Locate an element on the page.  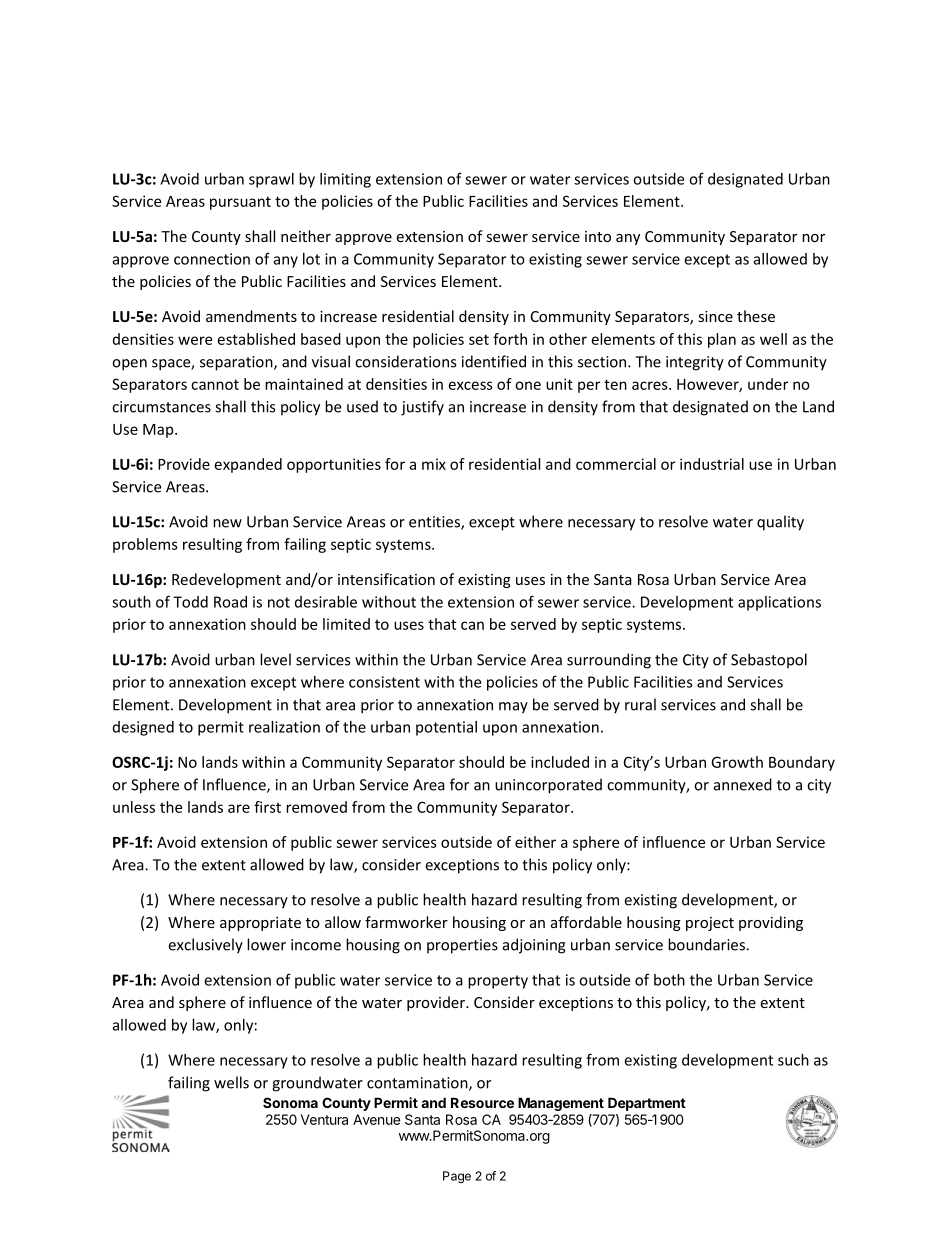
first is located at coordinates (267, 807).
